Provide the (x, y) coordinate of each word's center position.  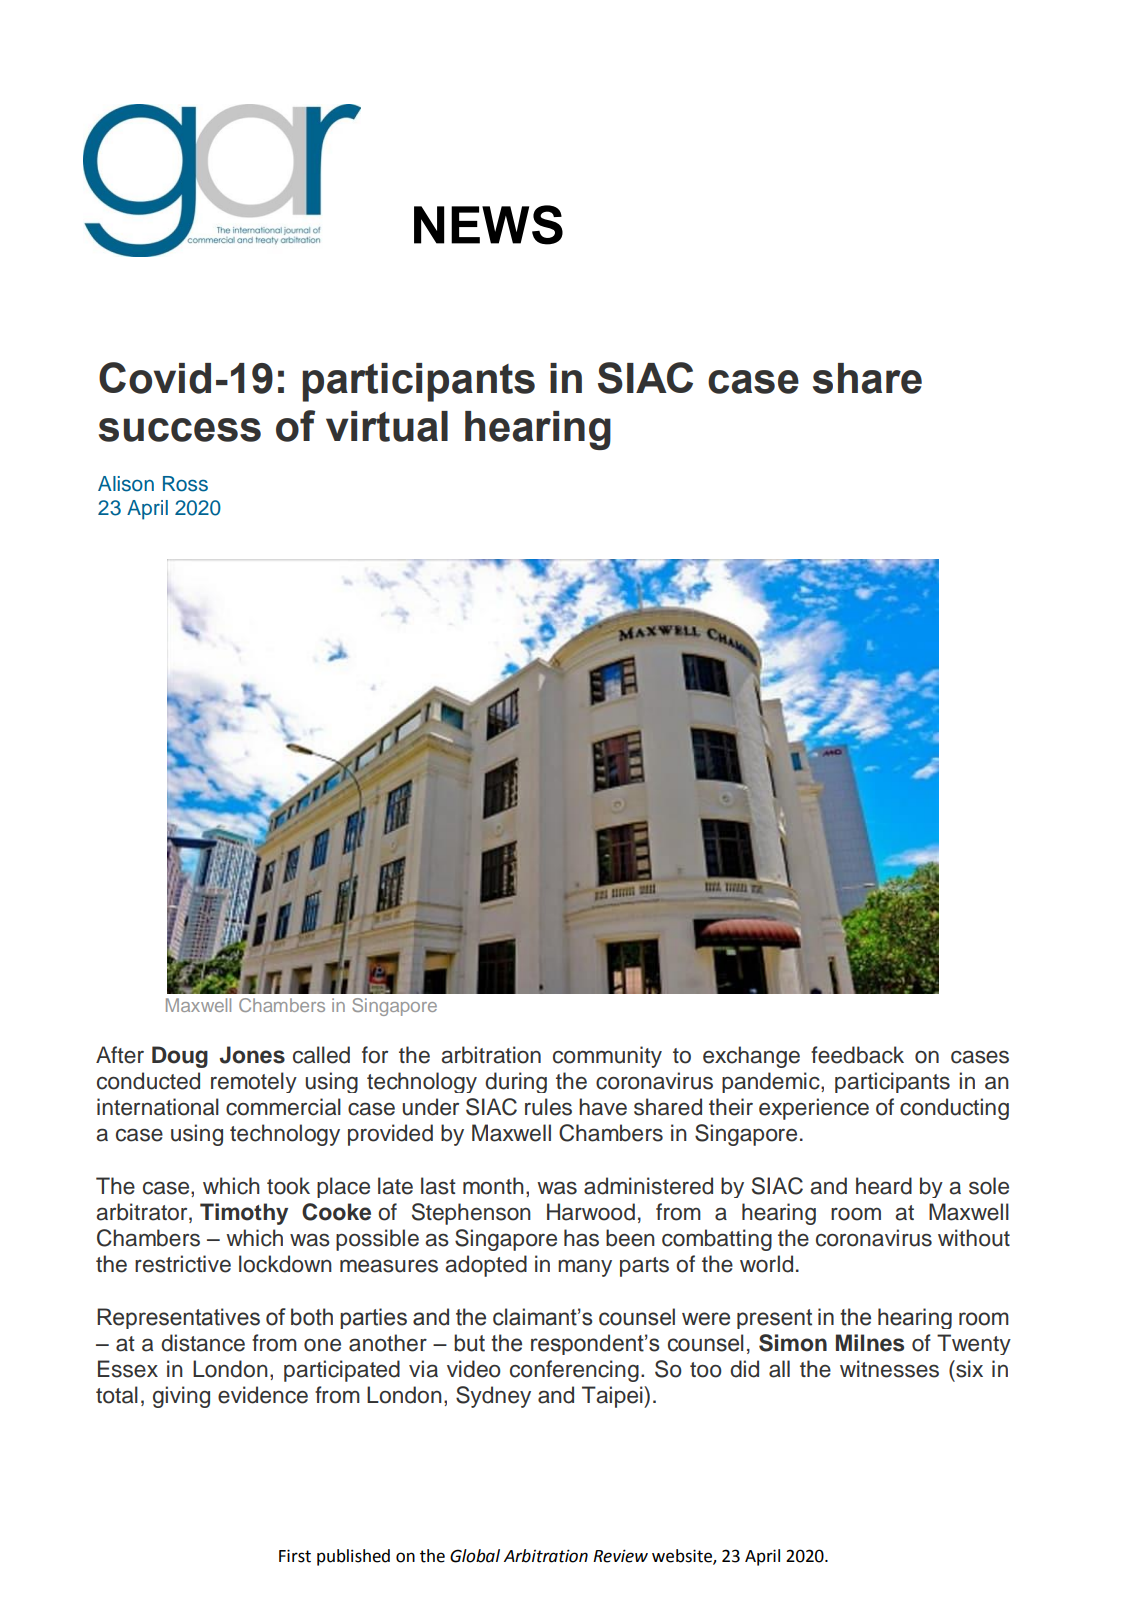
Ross (185, 484)
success (180, 430)
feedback (857, 1055)
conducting (954, 1109)
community (607, 1057)
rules (548, 1107)
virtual (387, 426)
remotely (254, 1082)
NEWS (488, 225)
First (295, 1556)
